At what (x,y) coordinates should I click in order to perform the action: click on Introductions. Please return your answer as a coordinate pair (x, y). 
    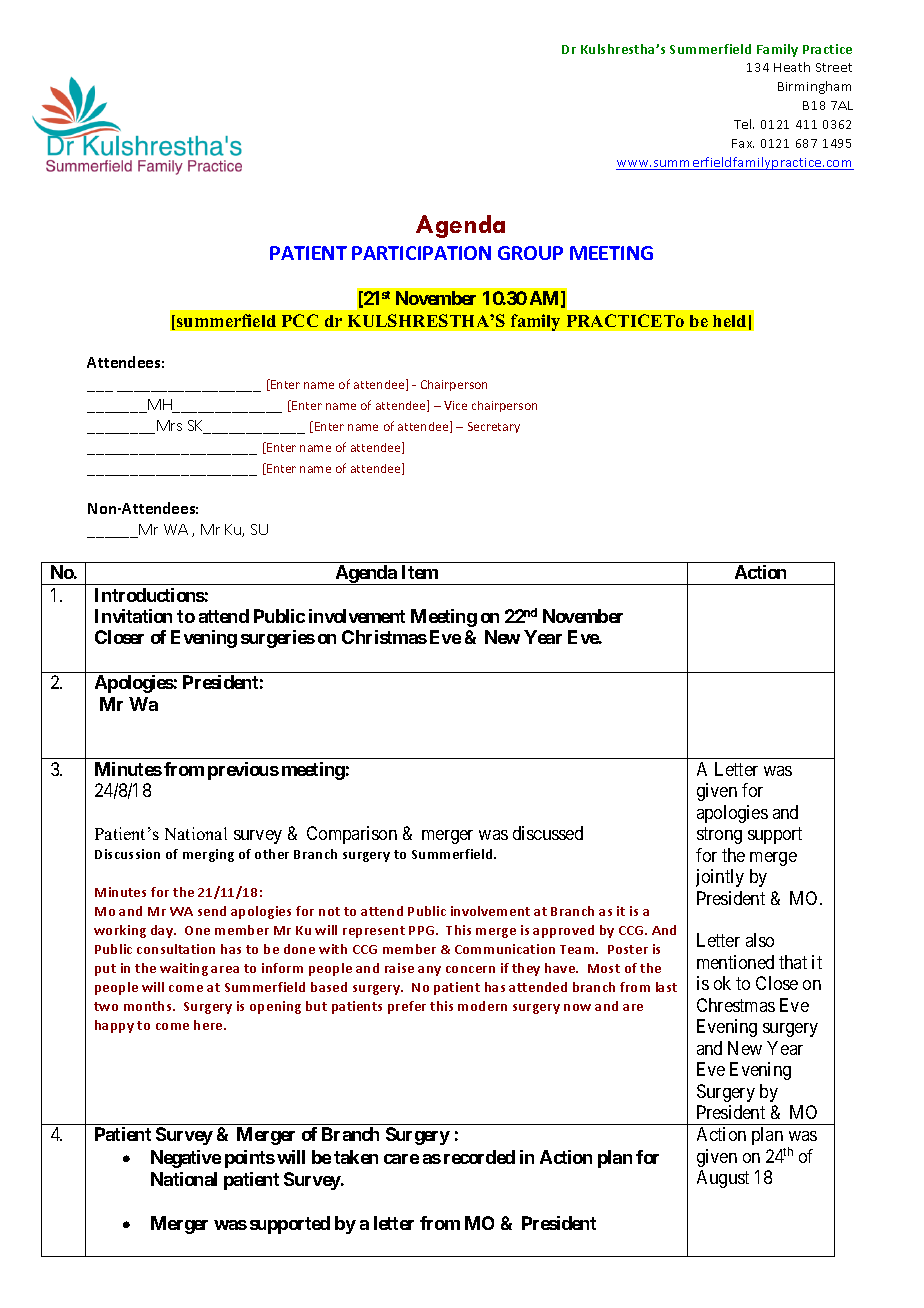
    Looking at the image, I should click on (150, 595).
